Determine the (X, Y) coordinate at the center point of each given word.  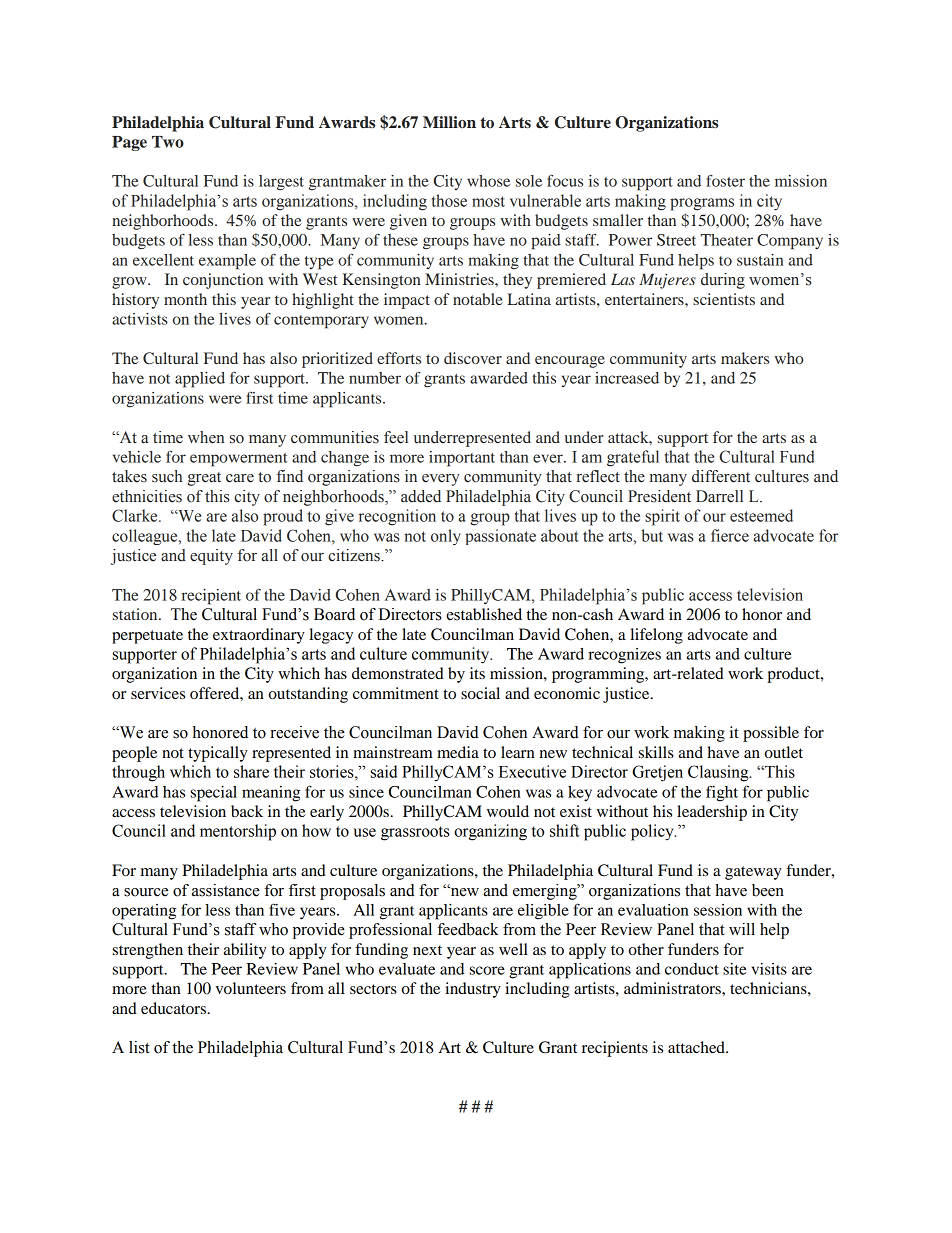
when (206, 437)
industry (473, 990)
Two (168, 142)
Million (449, 122)
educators (175, 1008)
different (721, 476)
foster (725, 180)
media (458, 752)
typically (218, 754)
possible (771, 734)
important (462, 459)
